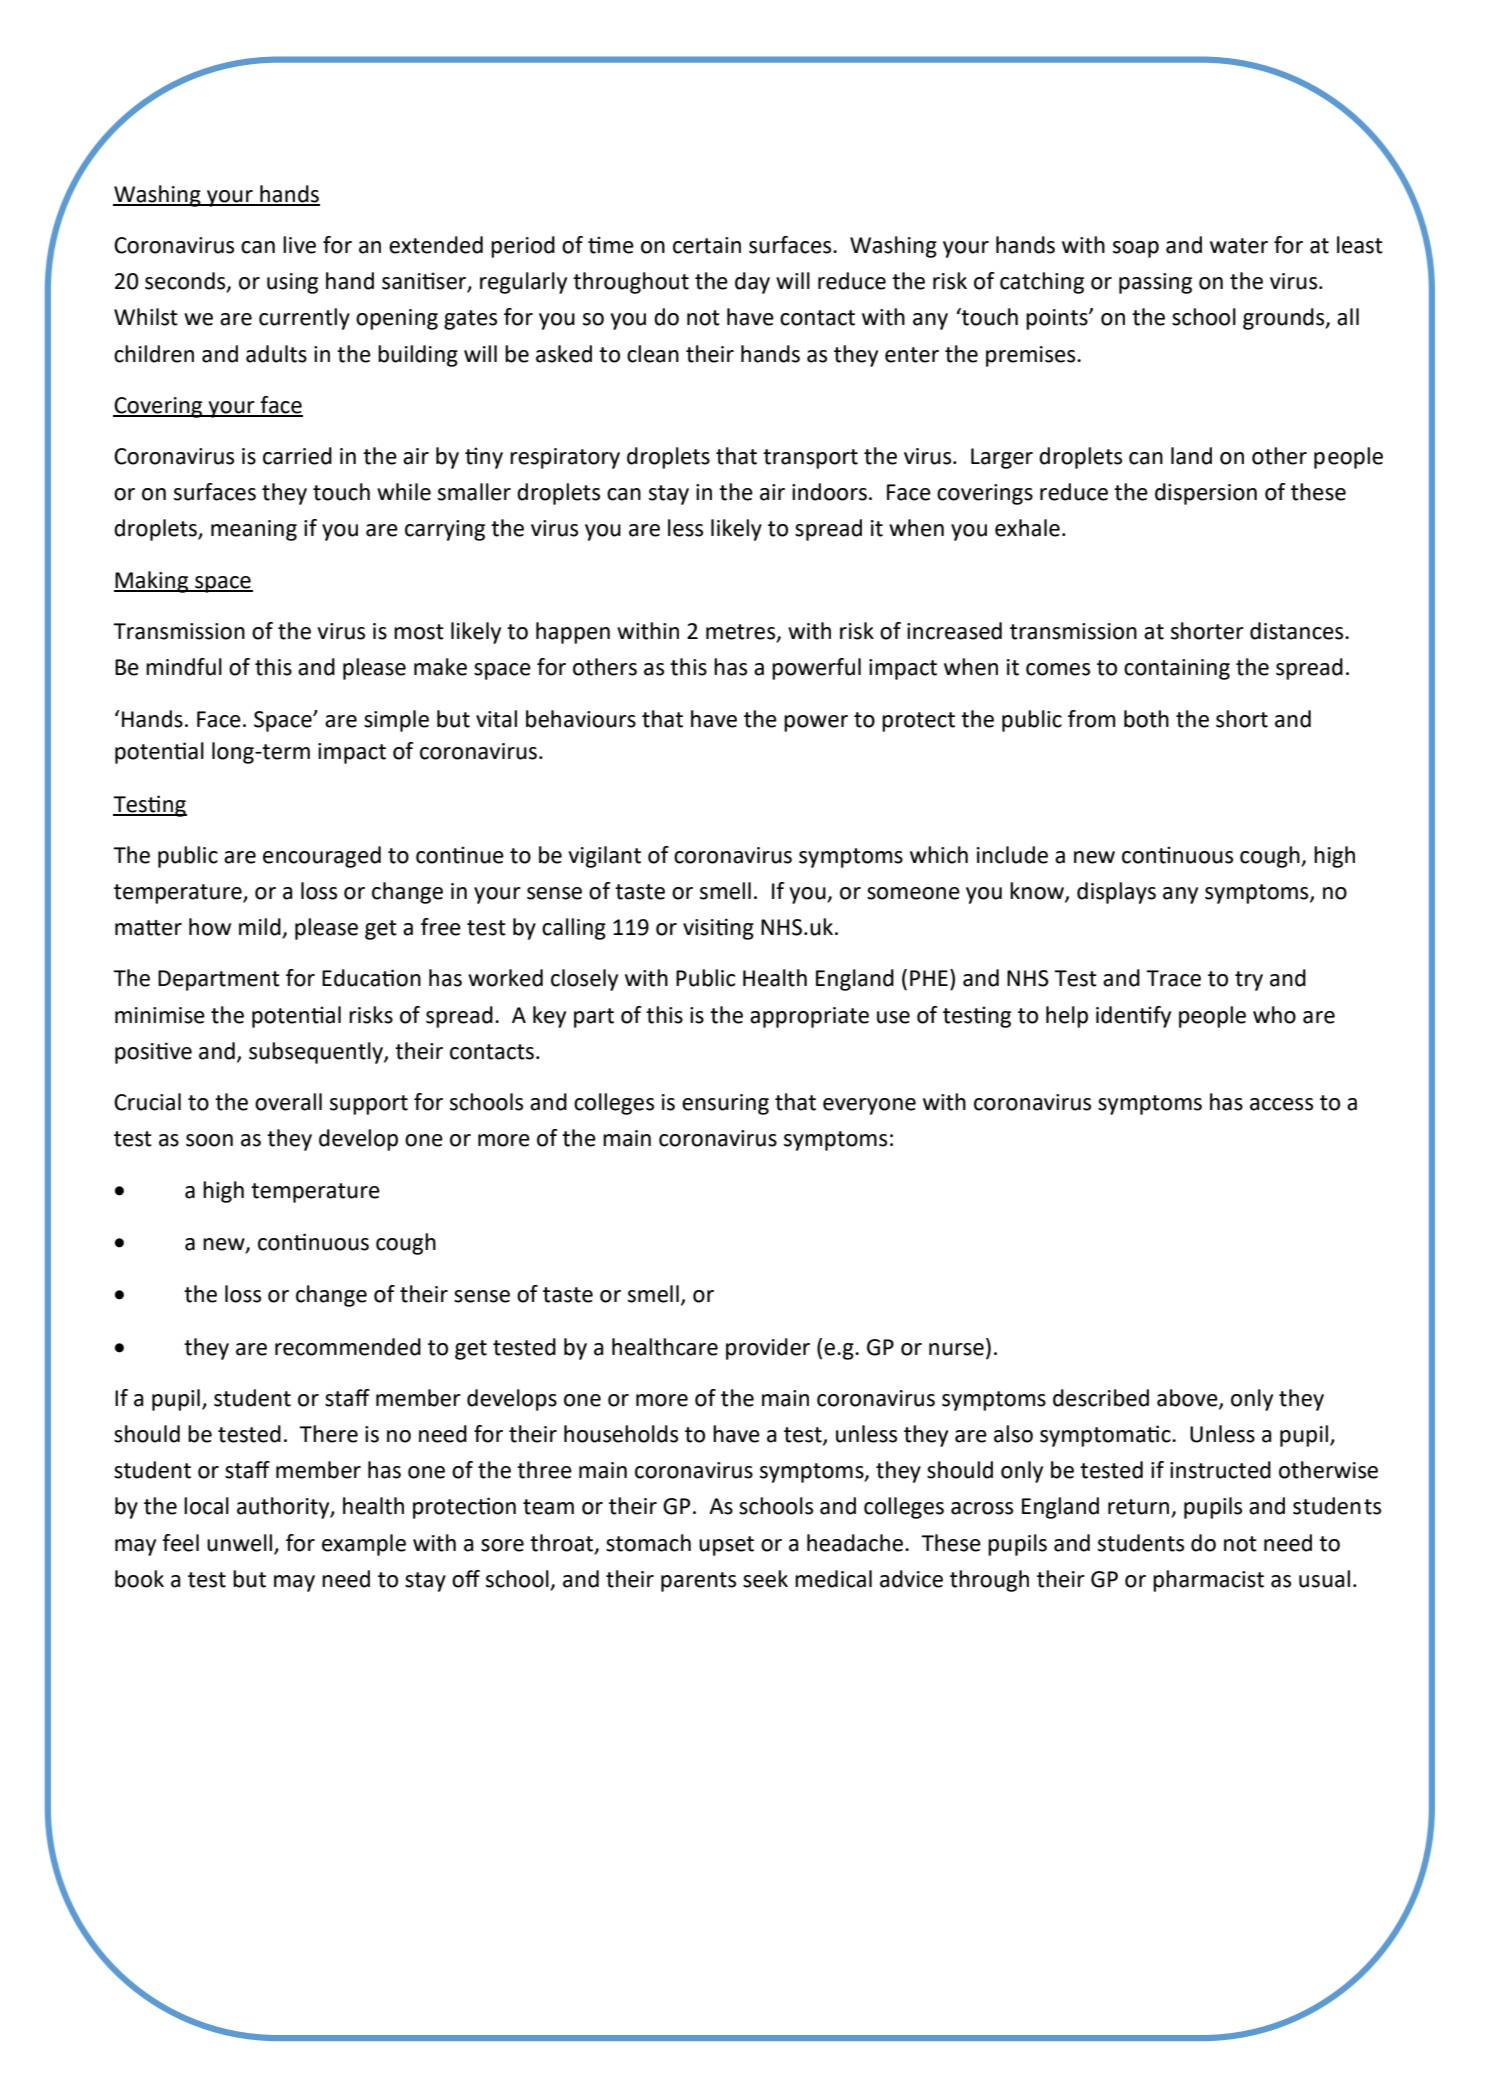 The width and height of the image is (1485, 2100). Describe the element at coordinates (752, 283) in the image. I see `day` at that location.
